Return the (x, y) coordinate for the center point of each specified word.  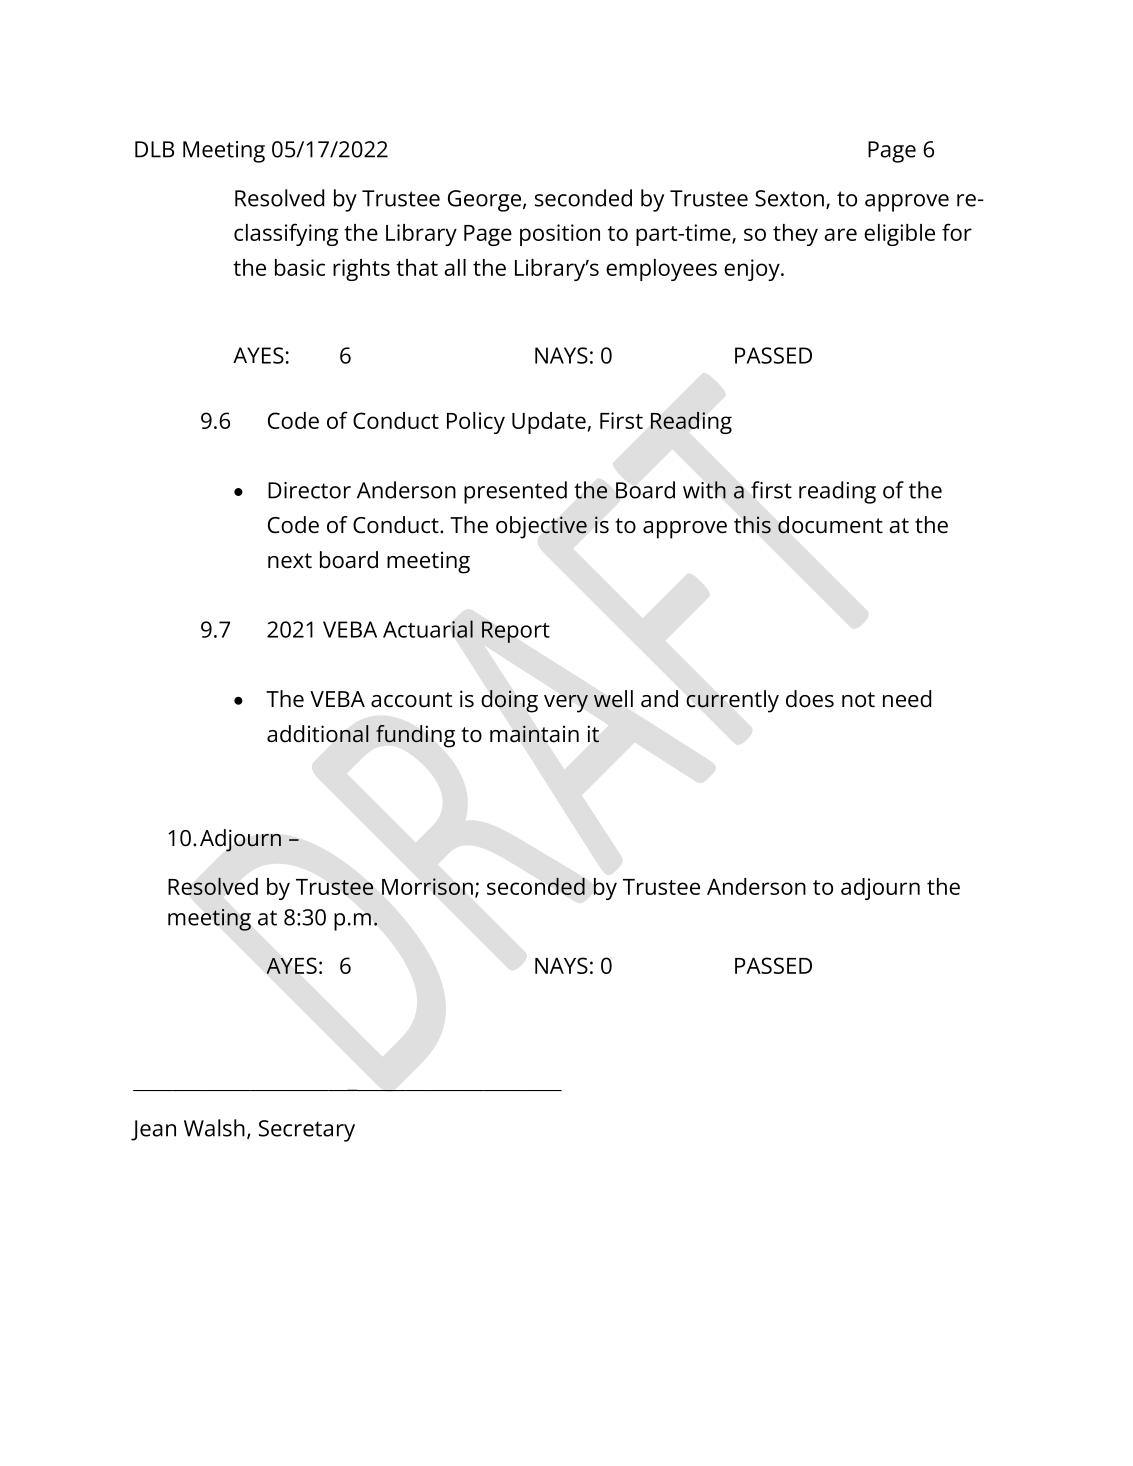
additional (318, 734)
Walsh (214, 1128)
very (566, 703)
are (840, 234)
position (560, 235)
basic (300, 267)
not (858, 700)
